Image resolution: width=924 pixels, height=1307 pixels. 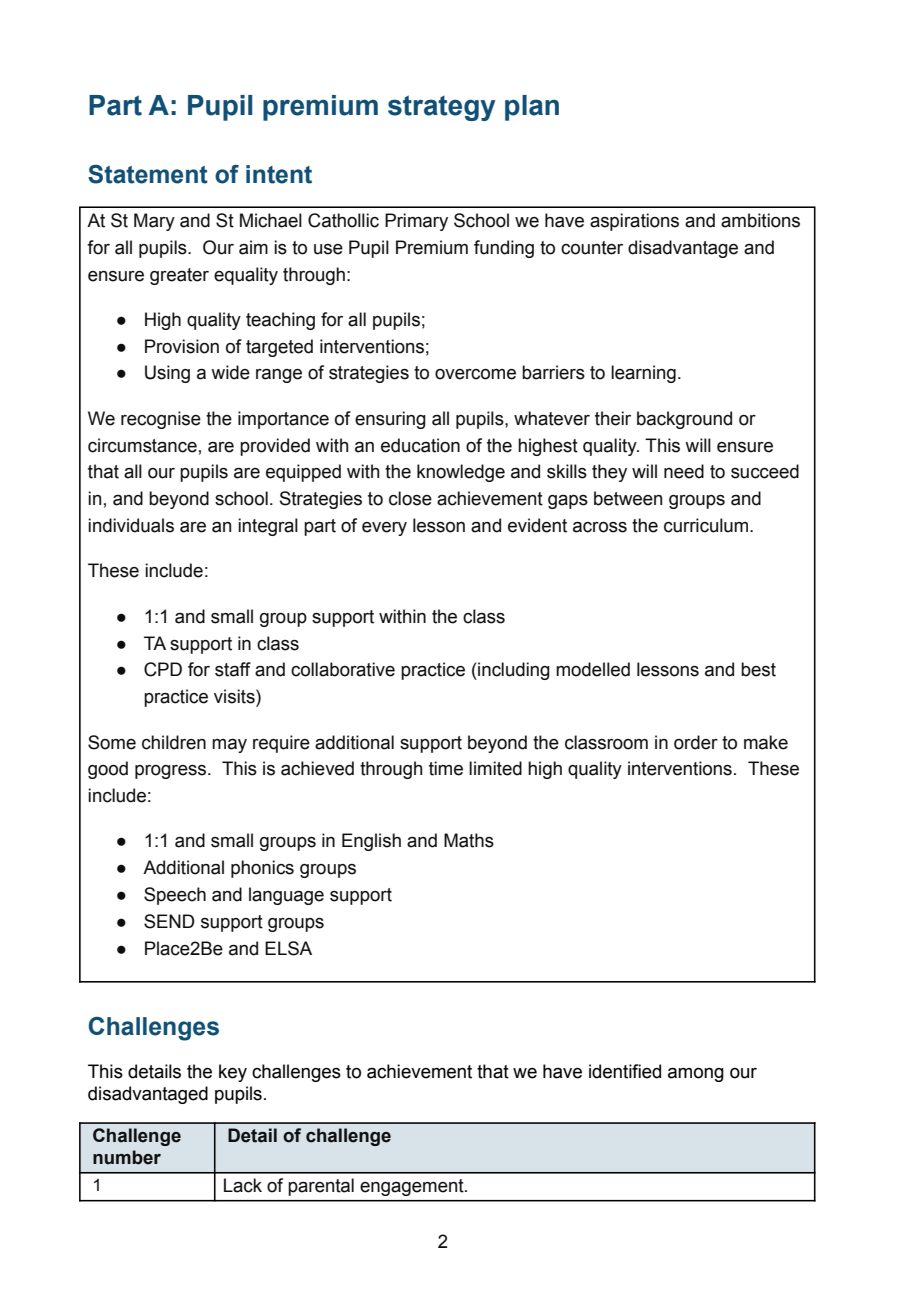 What do you see at coordinates (634, 222) in the document?
I see `aspirations` at bounding box center [634, 222].
